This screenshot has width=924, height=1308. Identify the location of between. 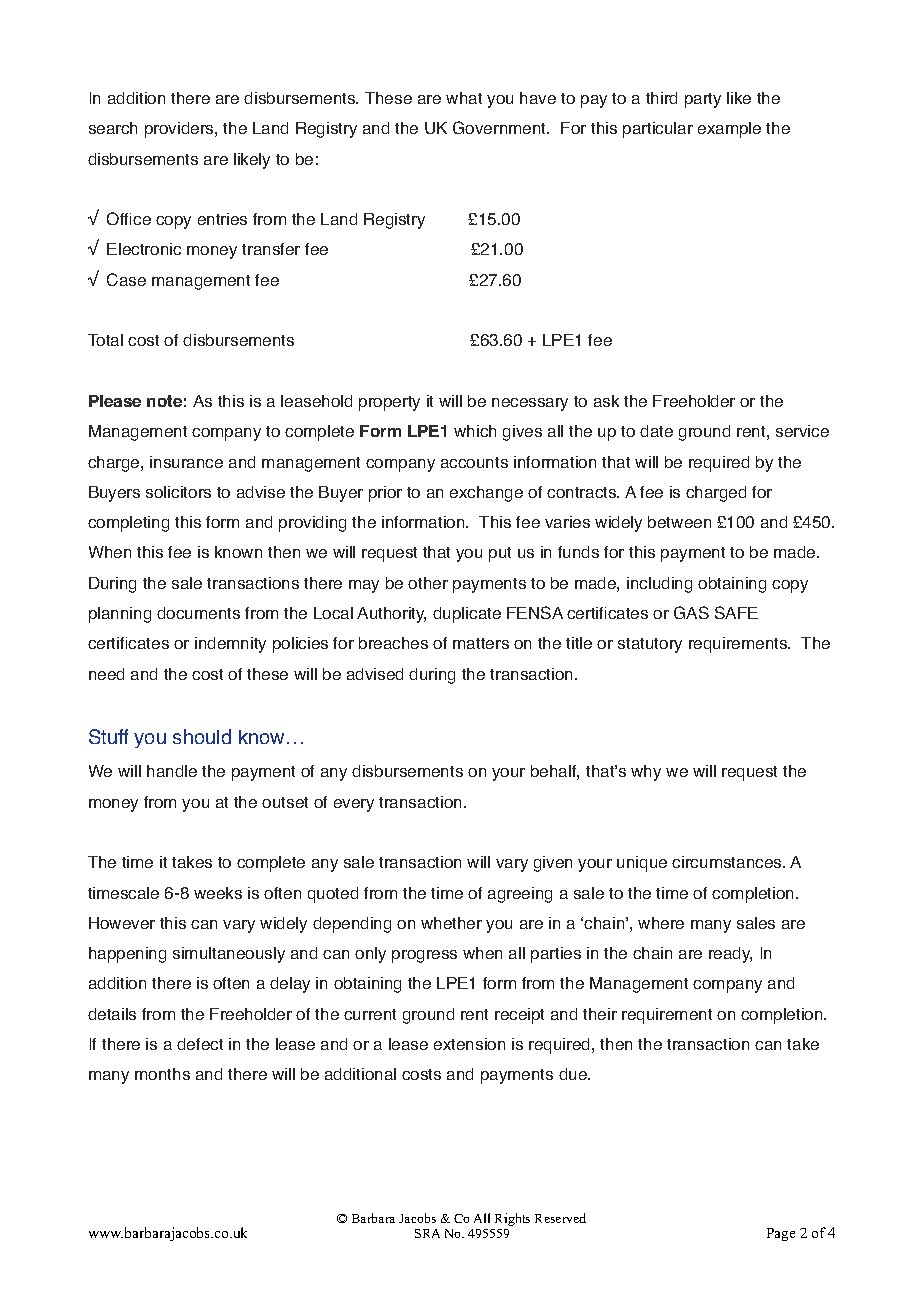
(679, 522).
